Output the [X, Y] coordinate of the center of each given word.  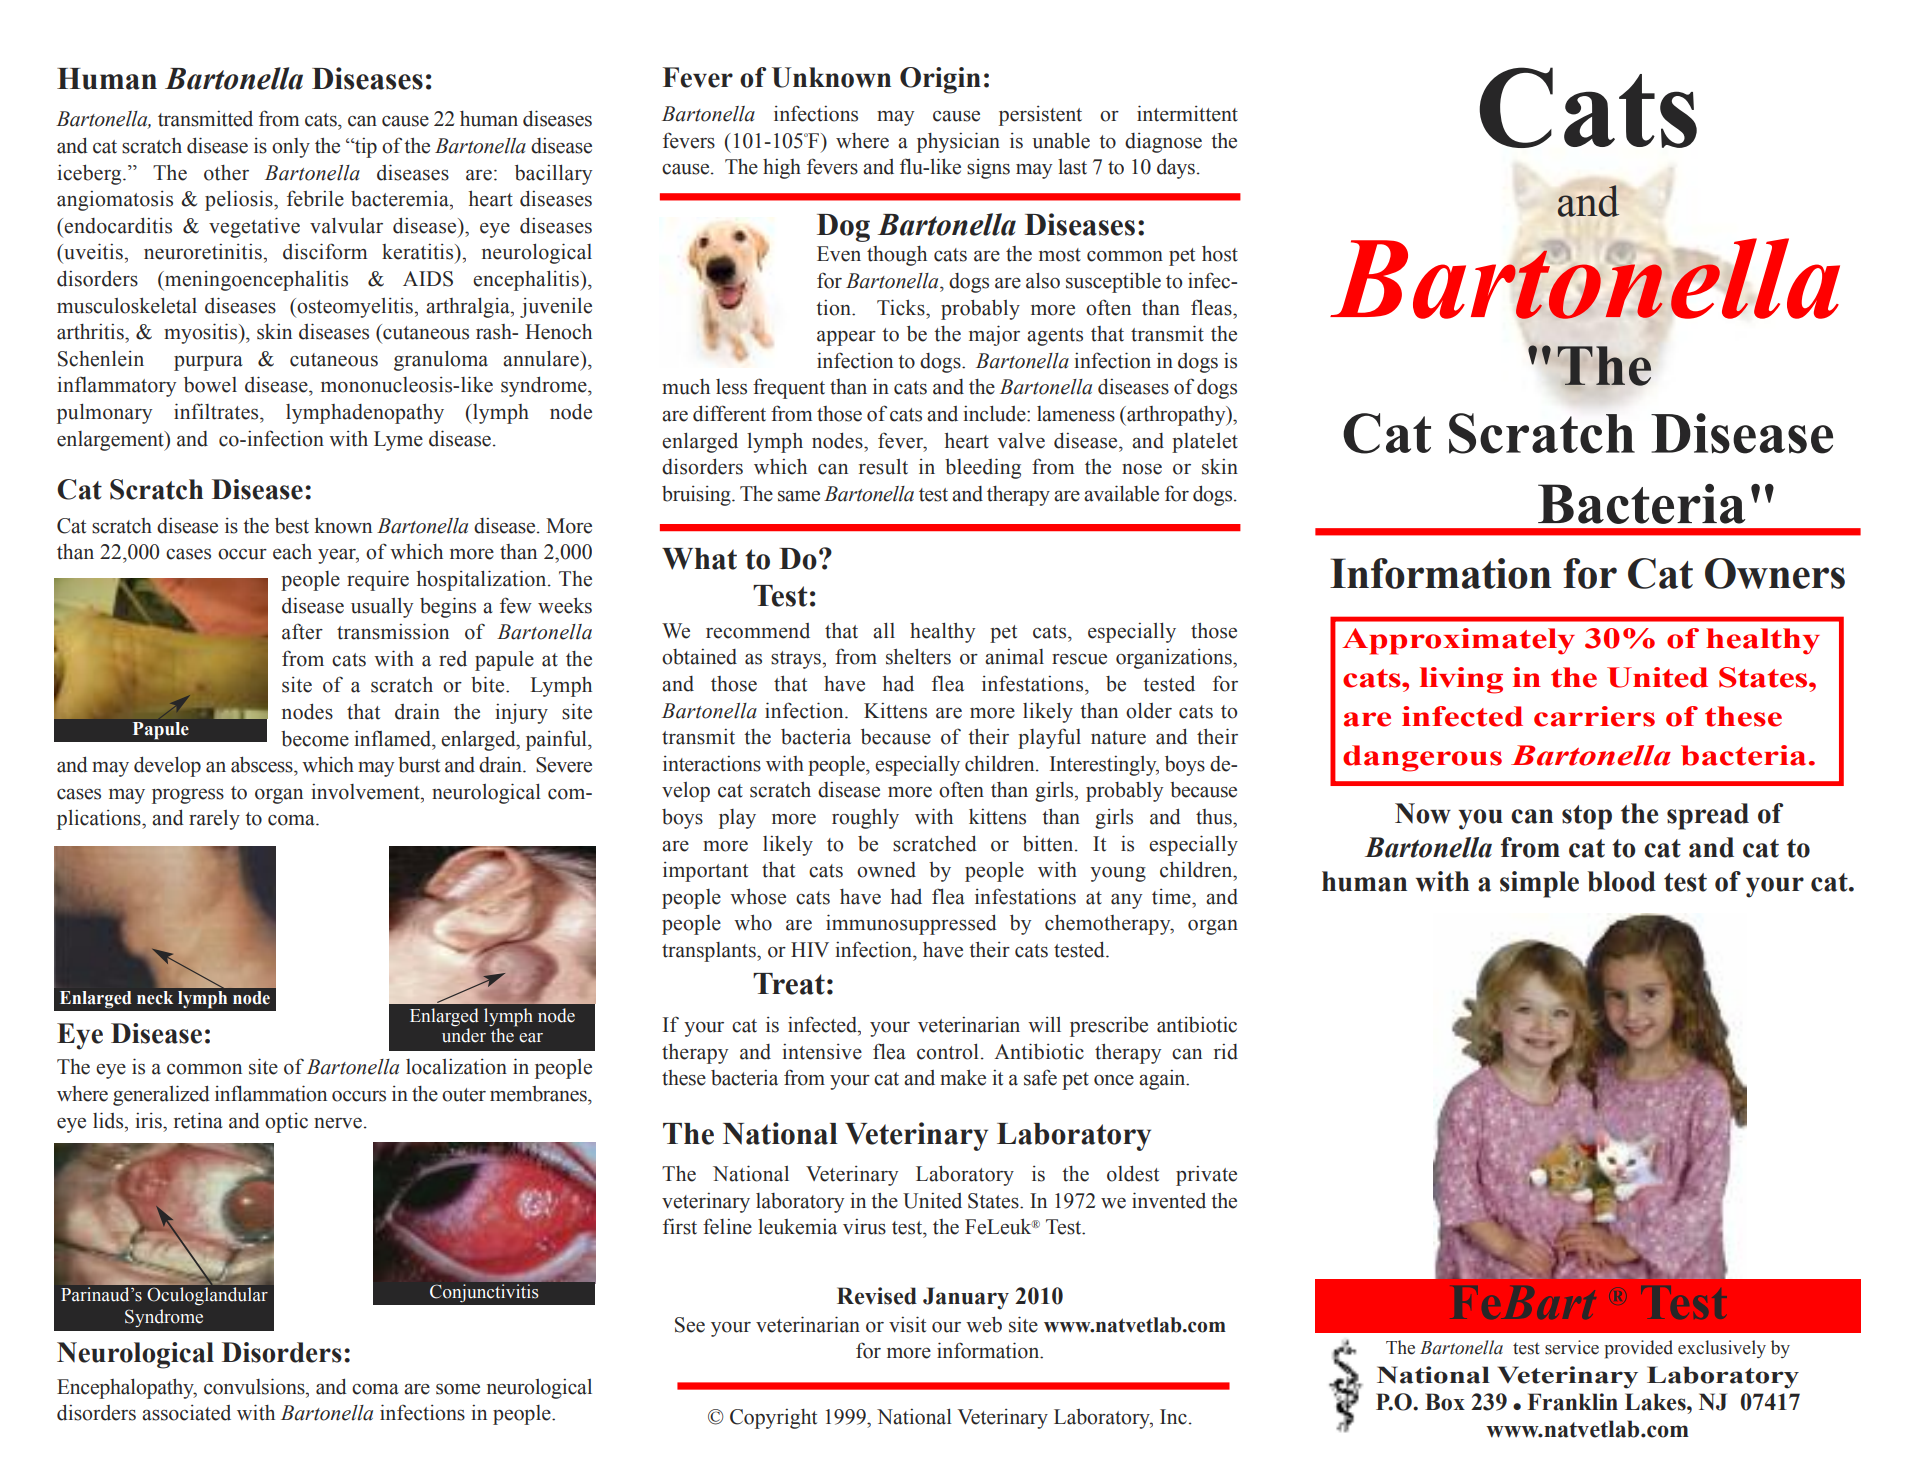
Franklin [1573, 1402]
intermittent [1187, 113]
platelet [1205, 443]
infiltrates [217, 411]
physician [958, 142]
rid [1226, 1052]
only [291, 148]
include [995, 413]
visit [907, 1324]
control [948, 1051]
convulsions [255, 1386]
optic [286, 1123]
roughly [865, 819]
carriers [1594, 716]
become [315, 739]
